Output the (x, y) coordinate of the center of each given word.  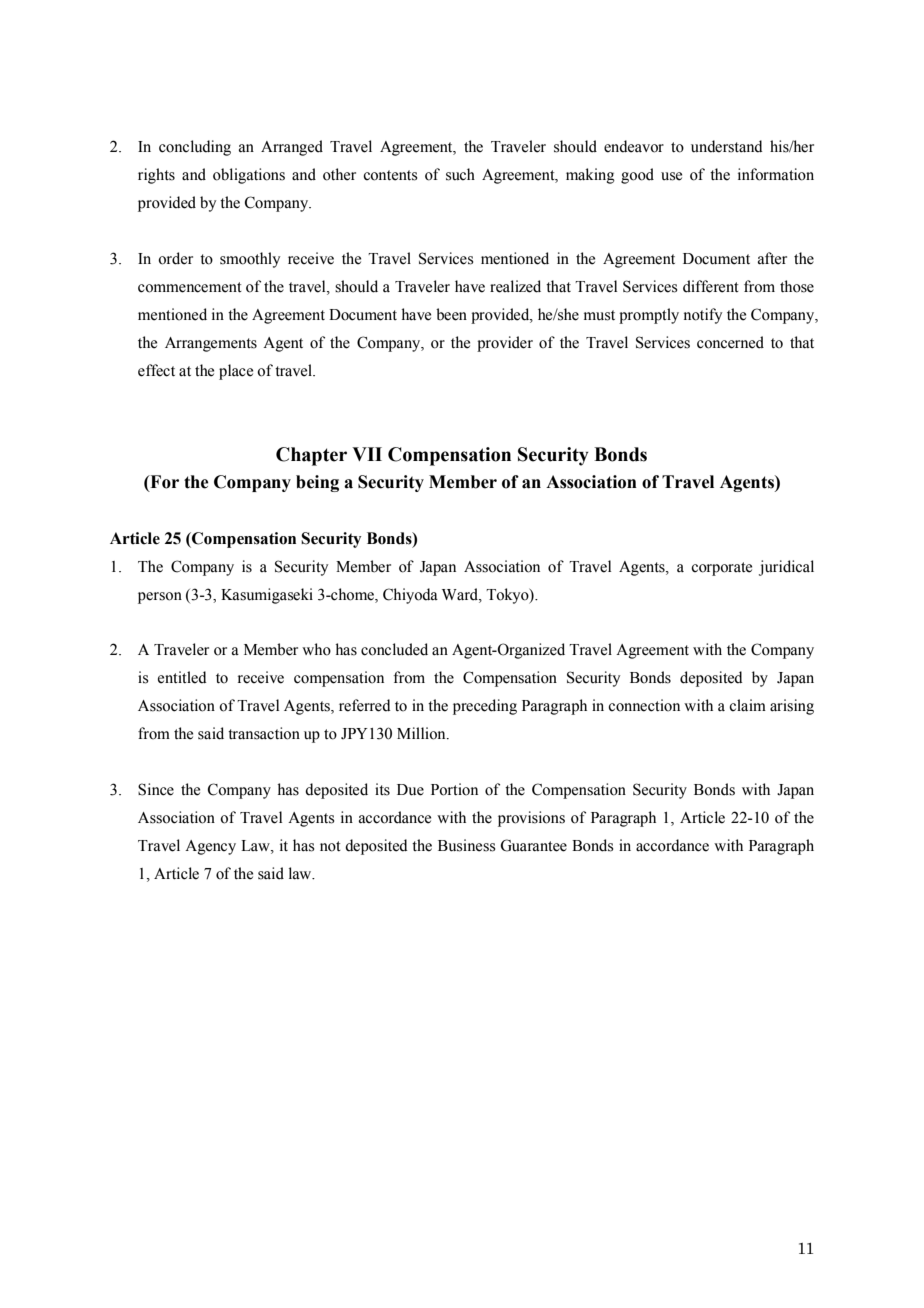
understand (727, 146)
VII (367, 454)
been (451, 314)
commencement (190, 287)
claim (747, 705)
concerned (730, 342)
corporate (721, 569)
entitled (182, 677)
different (711, 286)
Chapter (311, 456)
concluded (394, 649)
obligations (249, 176)
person (160, 598)
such (460, 174)
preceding (485, 707)
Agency (210, 847)
